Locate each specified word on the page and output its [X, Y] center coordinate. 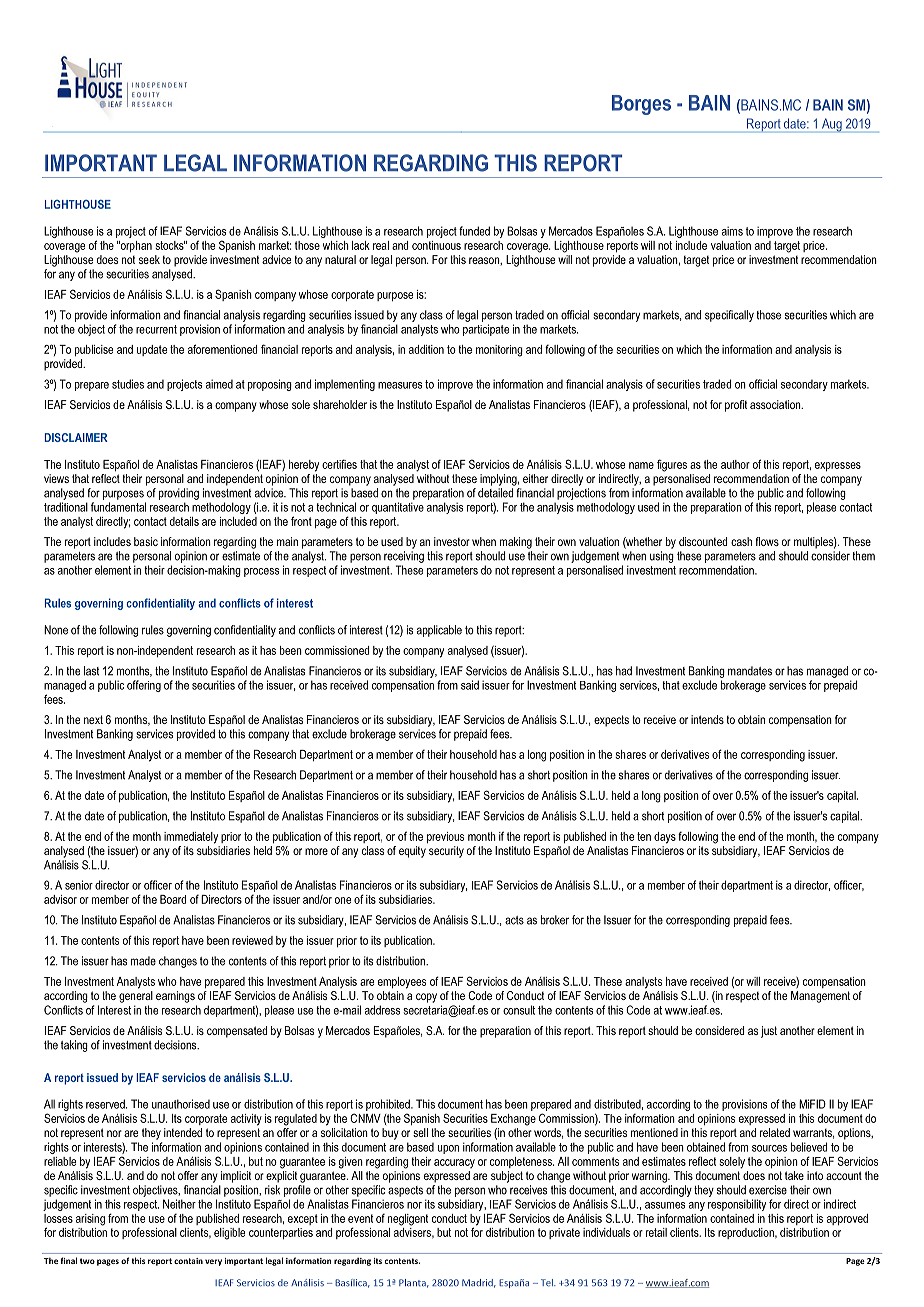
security [446, 852]
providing [179, 494]
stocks [170, 245]
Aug [832, 125]
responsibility [737, 1205]
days [665, 838]
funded [474, 231]
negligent [408, 1220]
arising [90, 1220]
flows [767, 541]
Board [173, 899]
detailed [495, 493]
